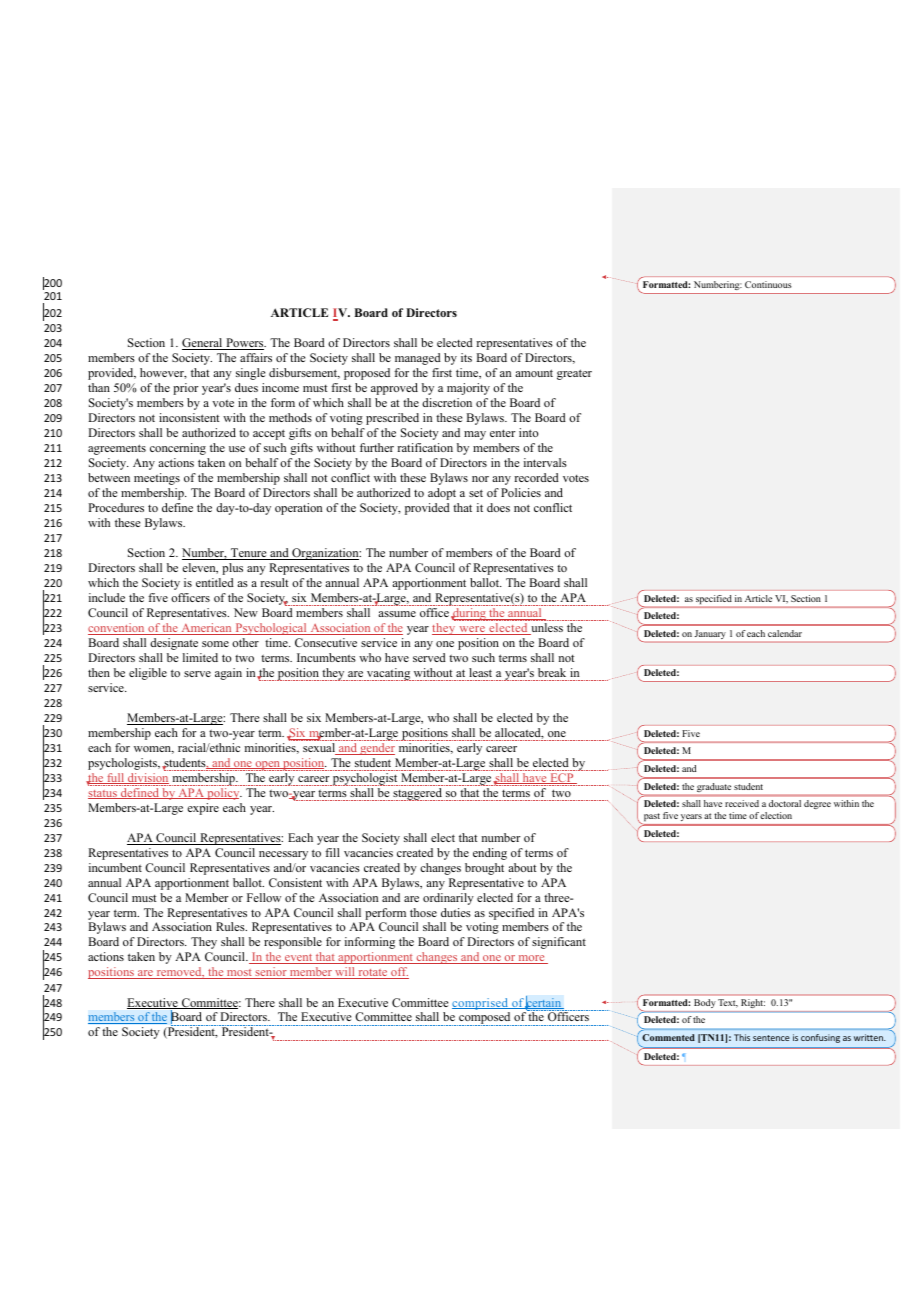 The width and height of the screenshot is (924, 1308). What do you see at coordinates (466, 357) in the screenshot?
I see `its` at bounding box center [466, 357].
